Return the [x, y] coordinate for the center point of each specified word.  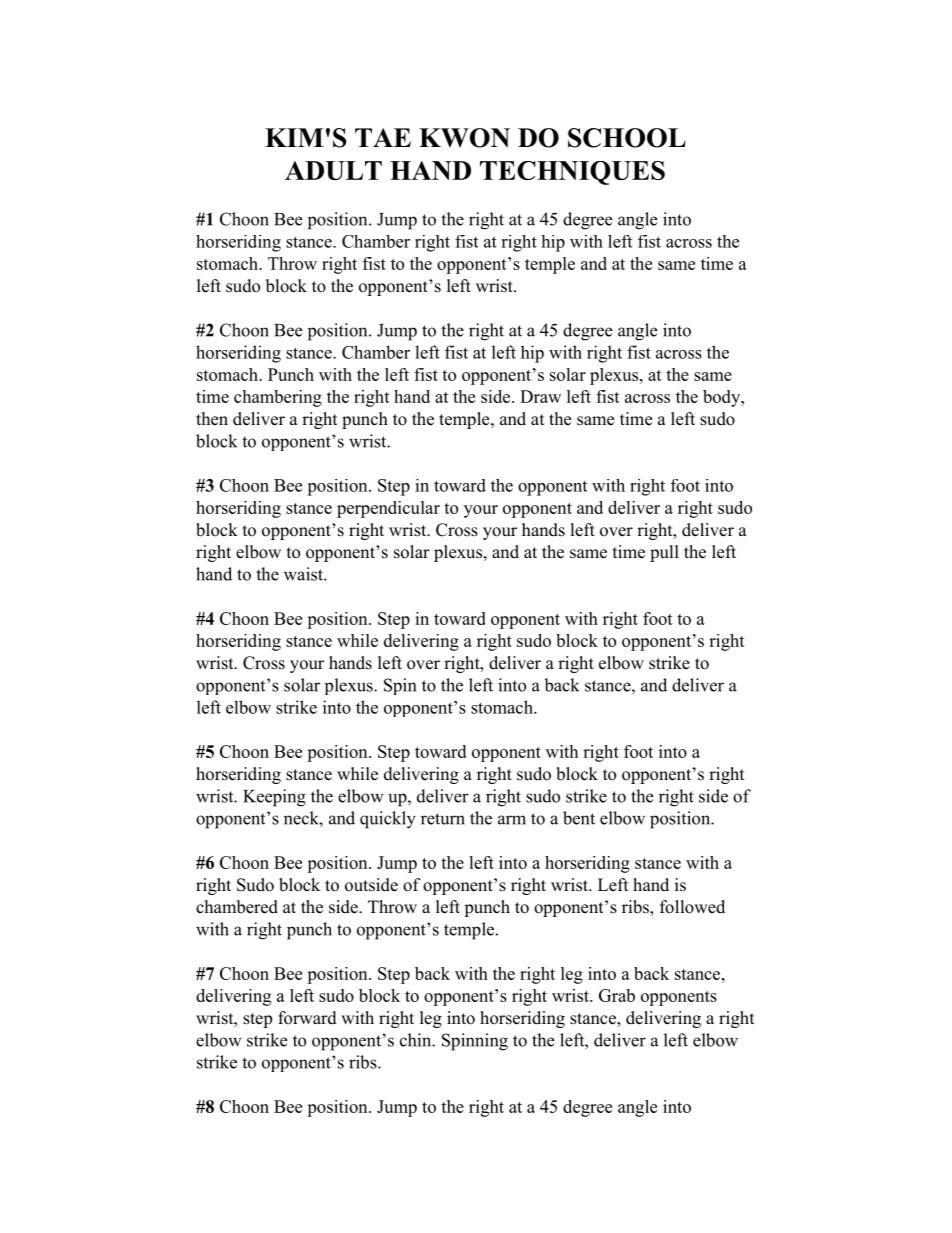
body [722, 398]
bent [579, 818]
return [443, 819]
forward [307, 1018]
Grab [617, 995]
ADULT [333, 170]
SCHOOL [627, 138]
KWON [464, 138]
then [212, 419]
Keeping [274, 798]
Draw [540, 396]
